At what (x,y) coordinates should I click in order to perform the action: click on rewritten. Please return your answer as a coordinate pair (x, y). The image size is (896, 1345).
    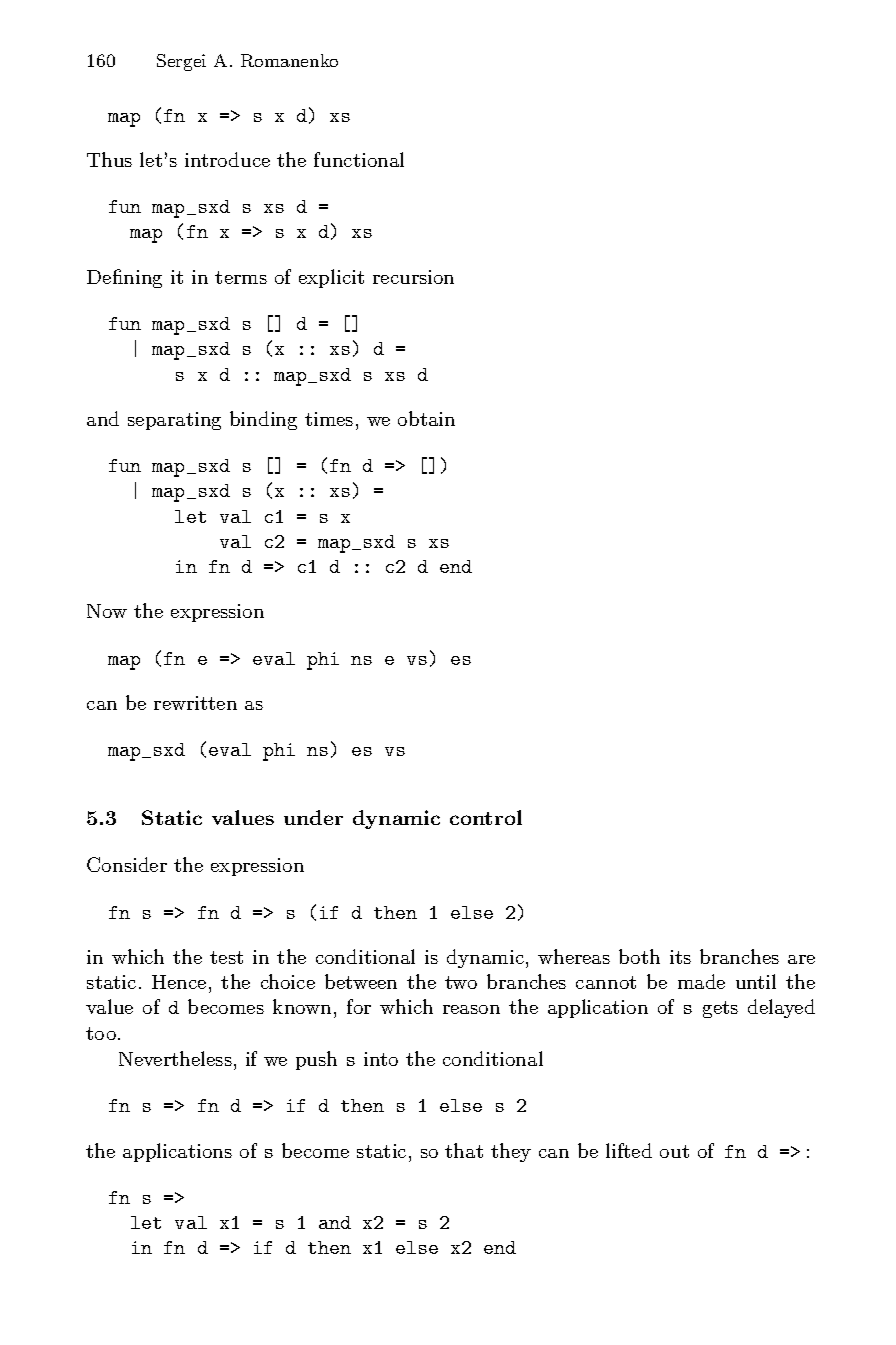
    Looking at the image, I should click on (195, 703).
